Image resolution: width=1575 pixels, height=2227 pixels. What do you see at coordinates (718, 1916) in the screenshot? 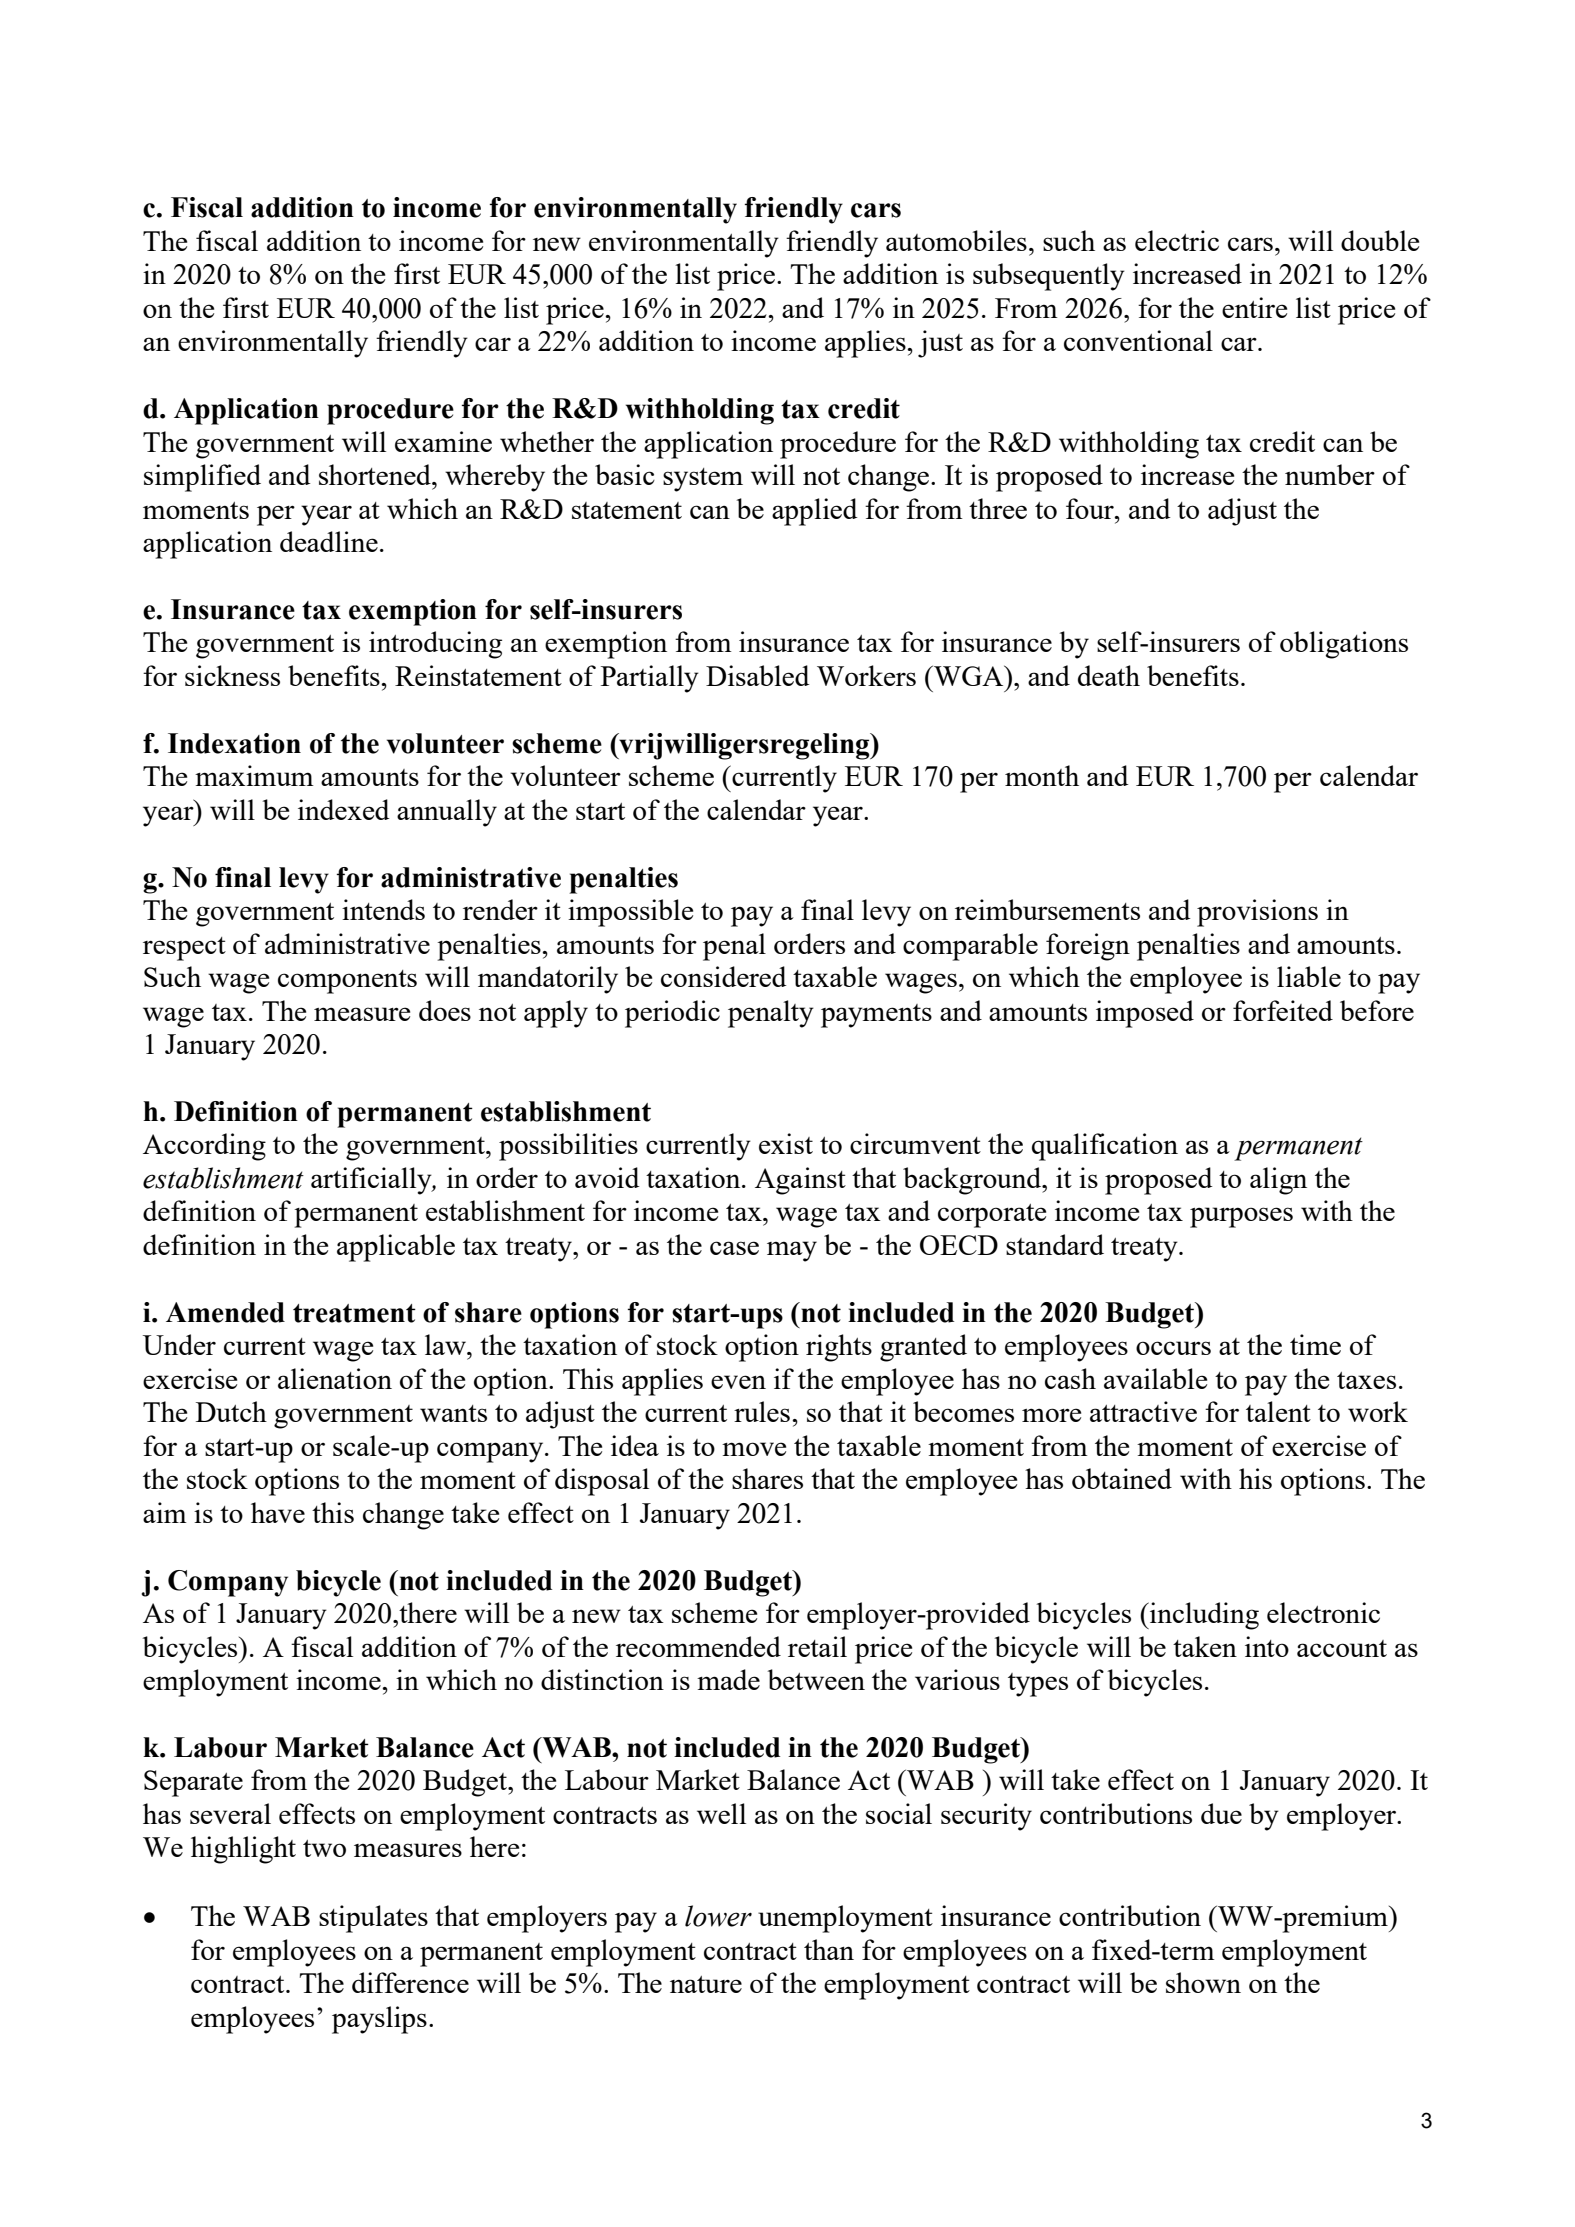
I see `lower` at bounding box center [718, 1916].
